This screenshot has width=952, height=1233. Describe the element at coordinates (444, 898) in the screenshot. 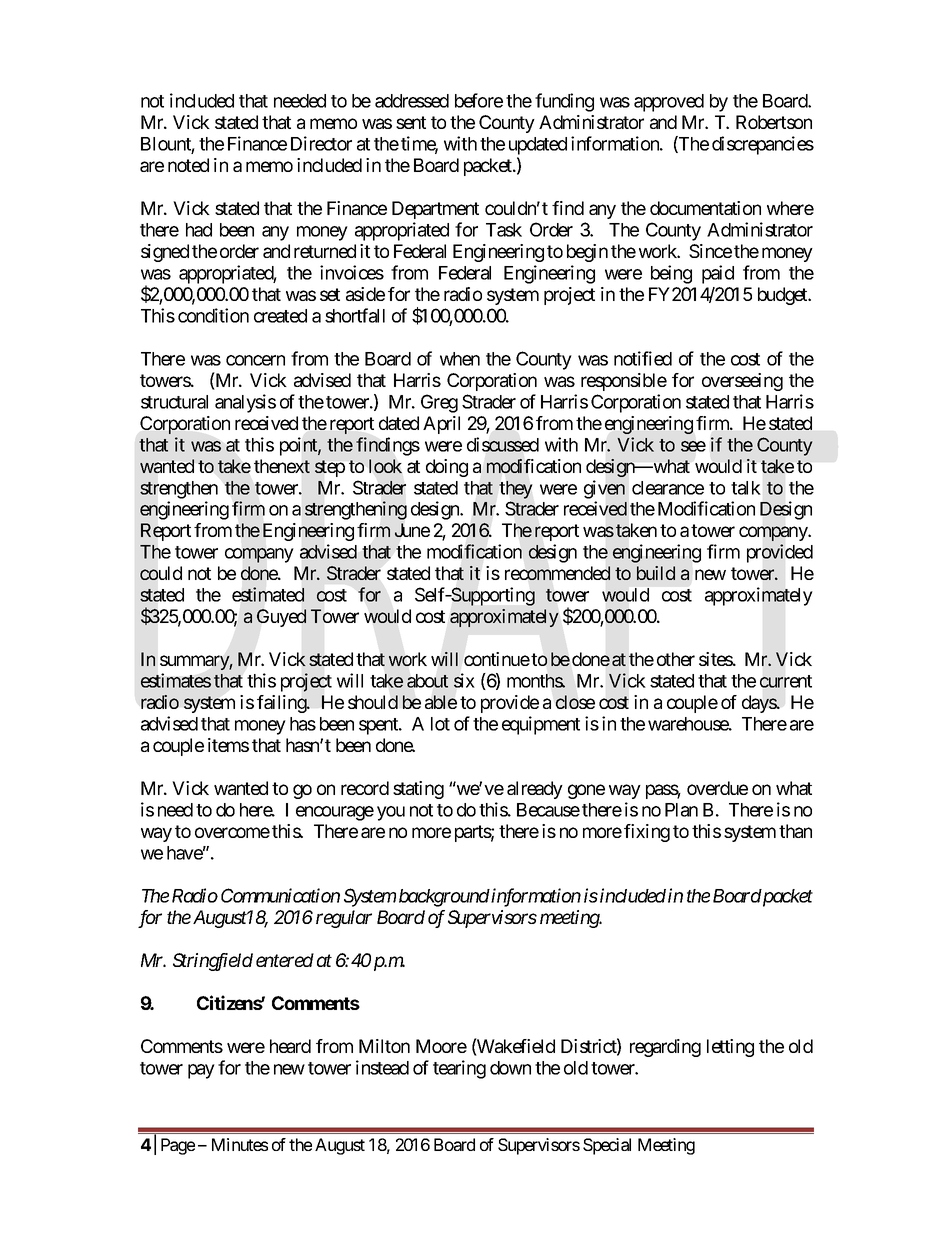

I see `background` at that location.
